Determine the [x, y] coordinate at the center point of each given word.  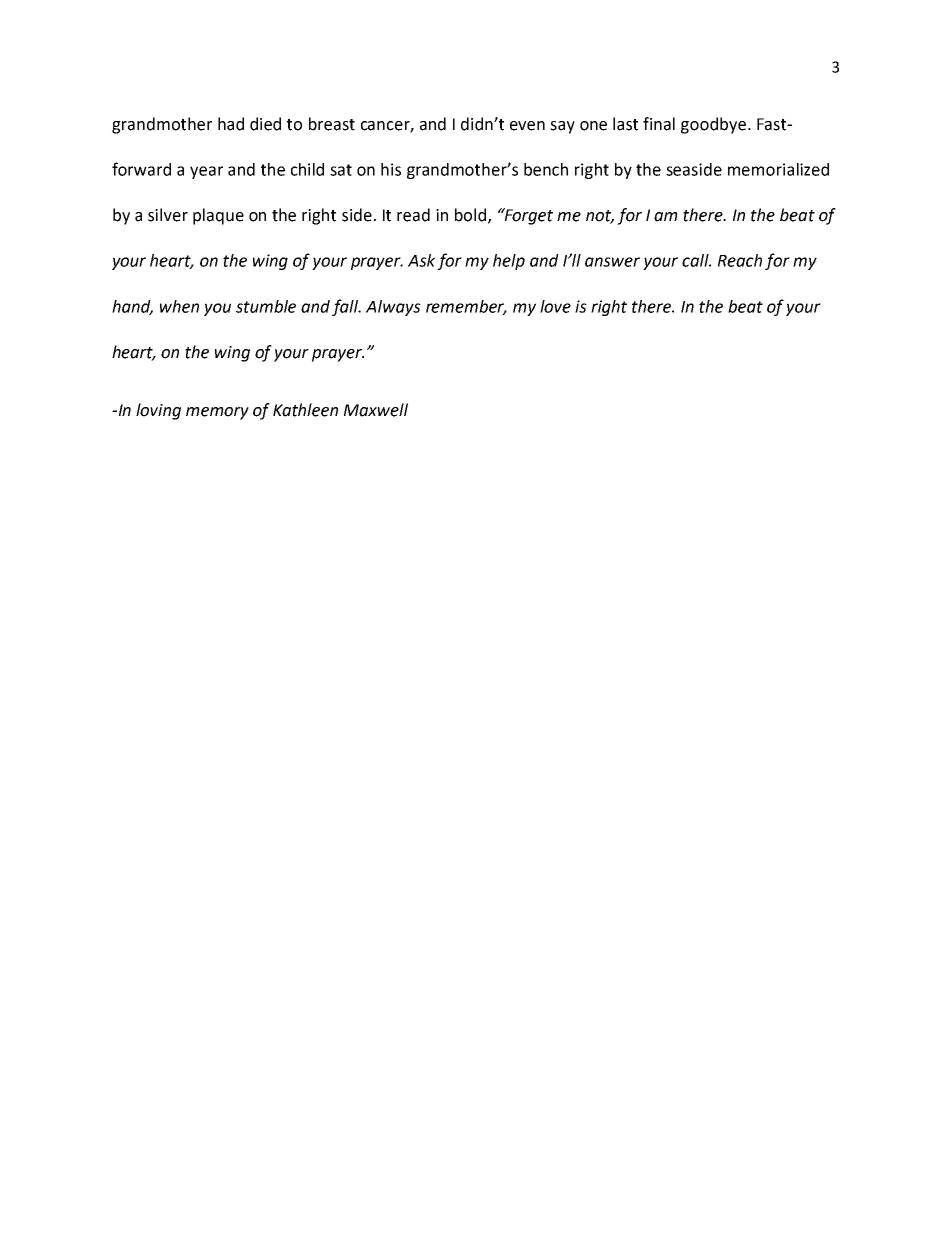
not [600, 217]
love [555, 306]
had [231, 124]
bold [470, 215]
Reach [740, 260]
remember [466, 307]
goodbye [713, 125]
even [527, 126]
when [179, 306]
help [509, 262]
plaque [218, 216]
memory [217, 413]
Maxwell [376, 410]
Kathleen [305, 410]
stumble [266, 306]
